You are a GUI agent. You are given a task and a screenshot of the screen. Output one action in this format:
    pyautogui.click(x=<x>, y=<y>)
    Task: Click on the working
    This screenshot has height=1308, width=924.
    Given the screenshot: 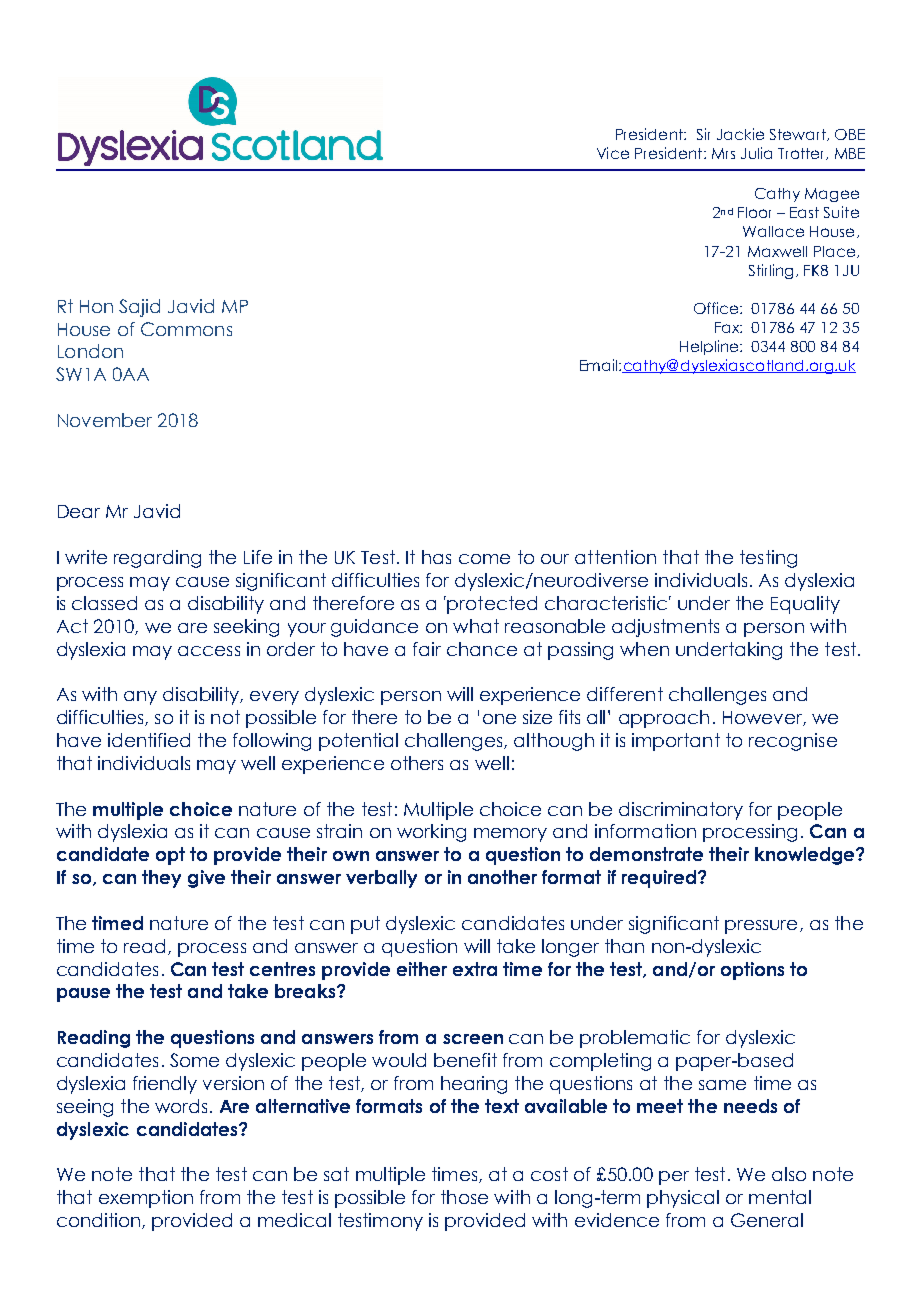 What is the action you would take?
    pyautogui.click(x=431, y=833)
